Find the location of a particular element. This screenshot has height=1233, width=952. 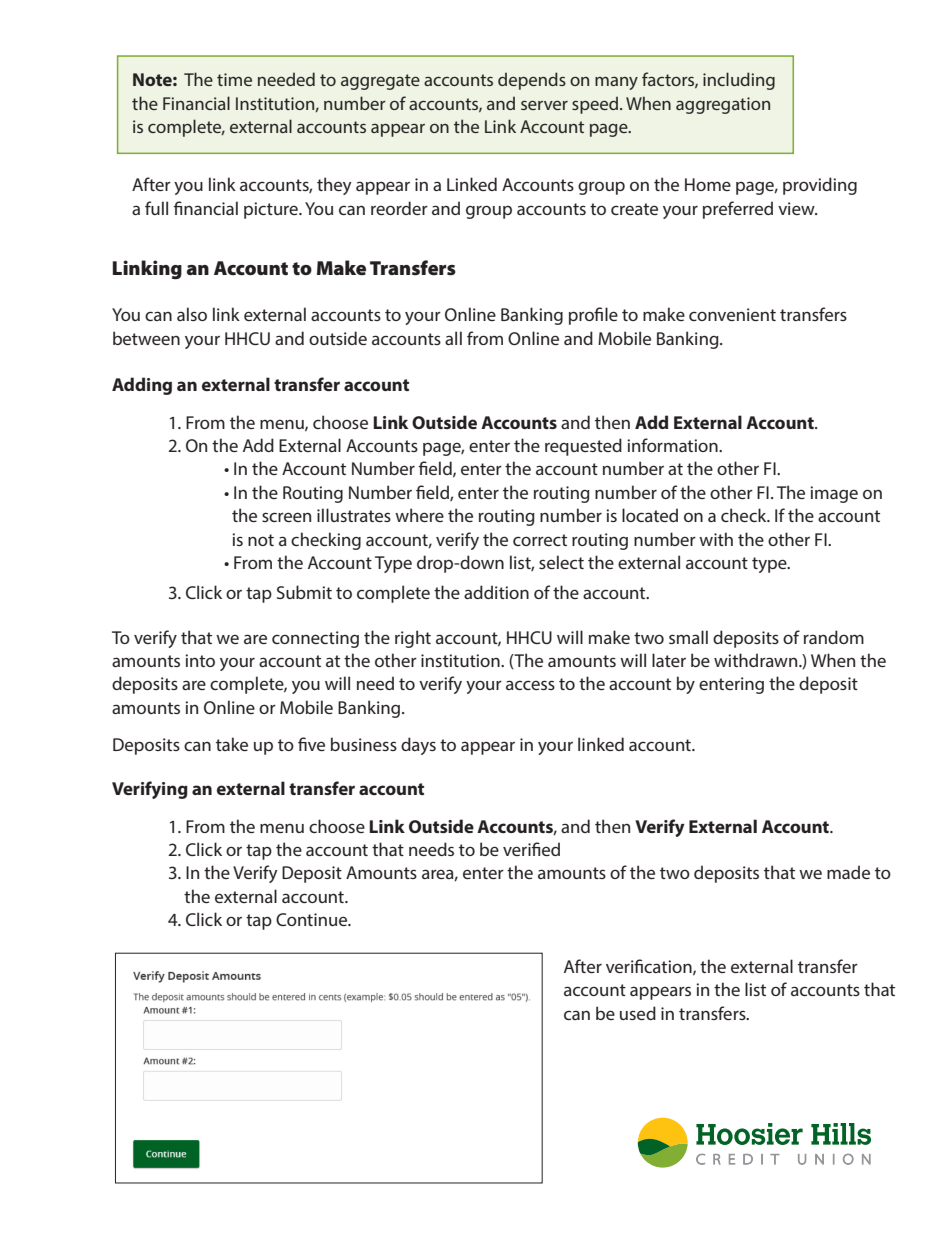

take is located at coordinates (232, 744).
